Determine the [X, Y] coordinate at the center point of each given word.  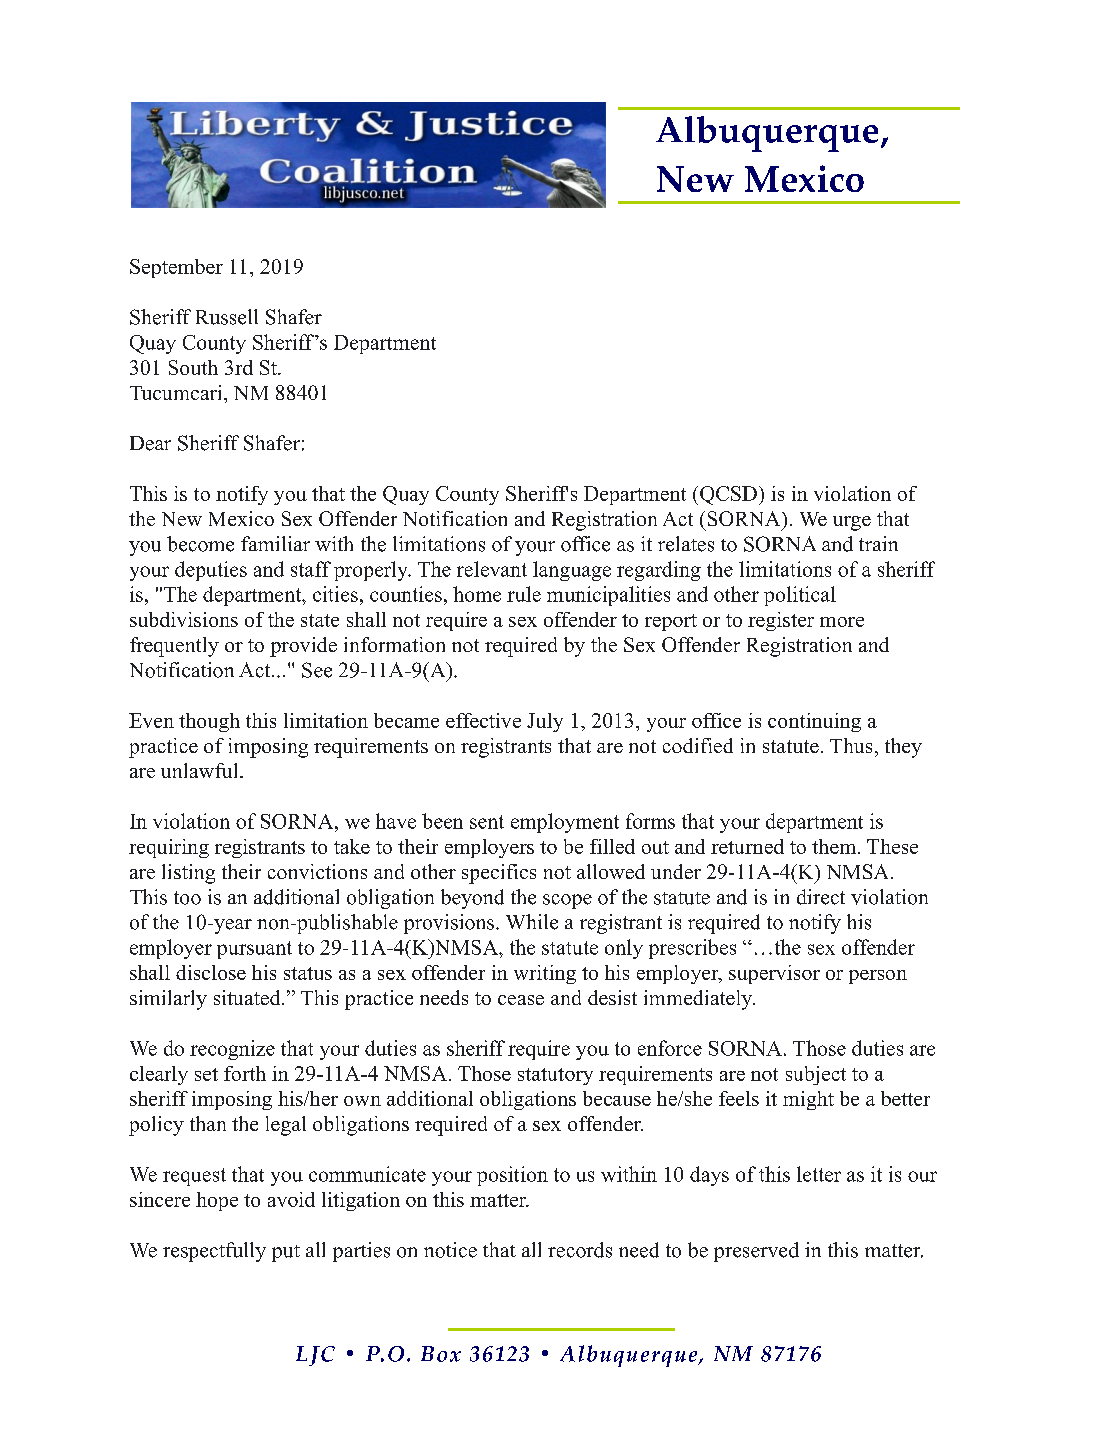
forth [245, 1073]
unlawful [201, 770]
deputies [211, 571]
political [800, 596]
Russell [227, 317]
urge [852, 523]
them [835, 846]
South [193, 367]
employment [565, 823]
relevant [492, 569]
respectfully [214, 1252]
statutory [555, 1076]
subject [816, 1075]
